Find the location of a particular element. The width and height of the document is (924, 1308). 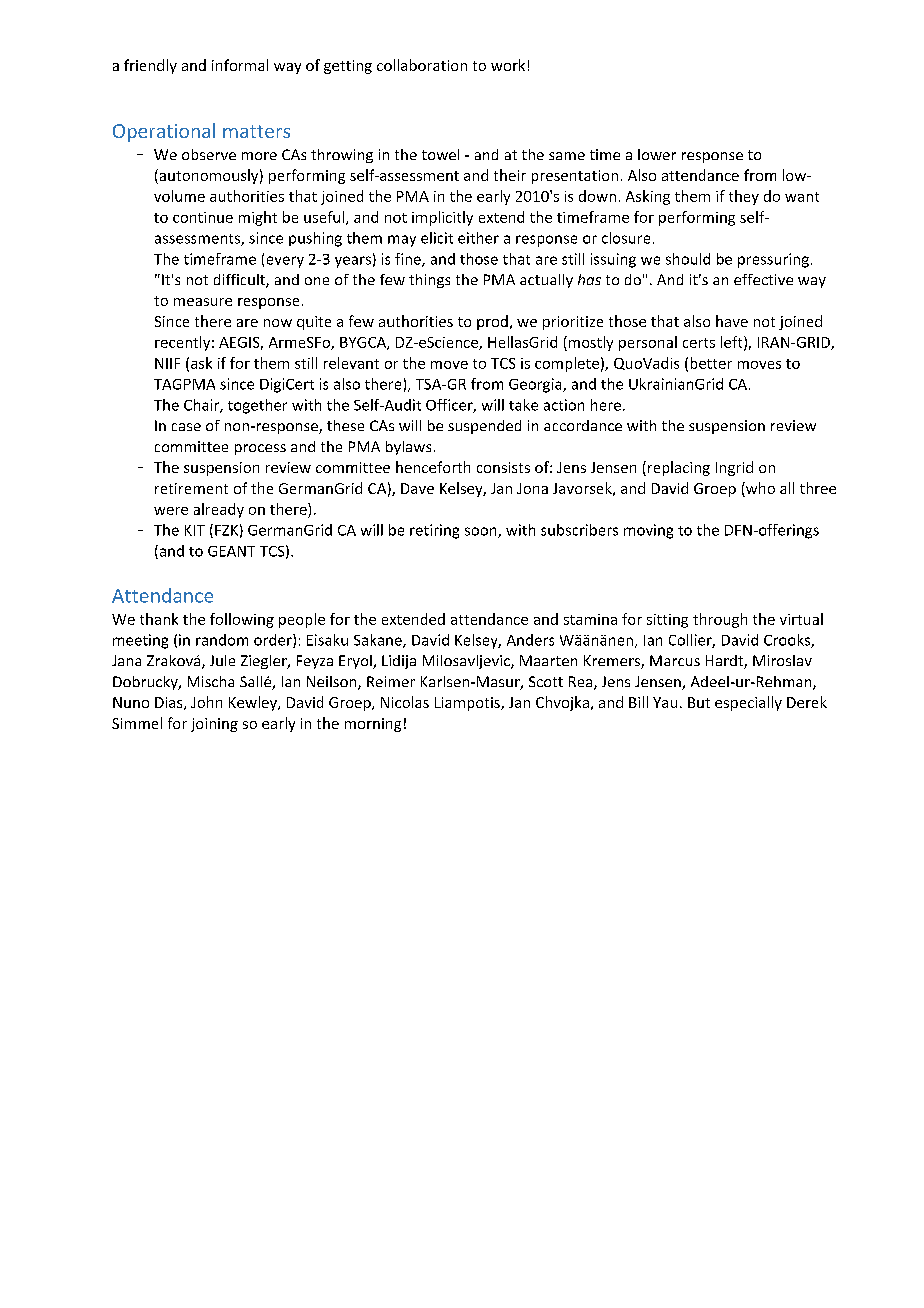

informal is located at coordinates (240, 65).
